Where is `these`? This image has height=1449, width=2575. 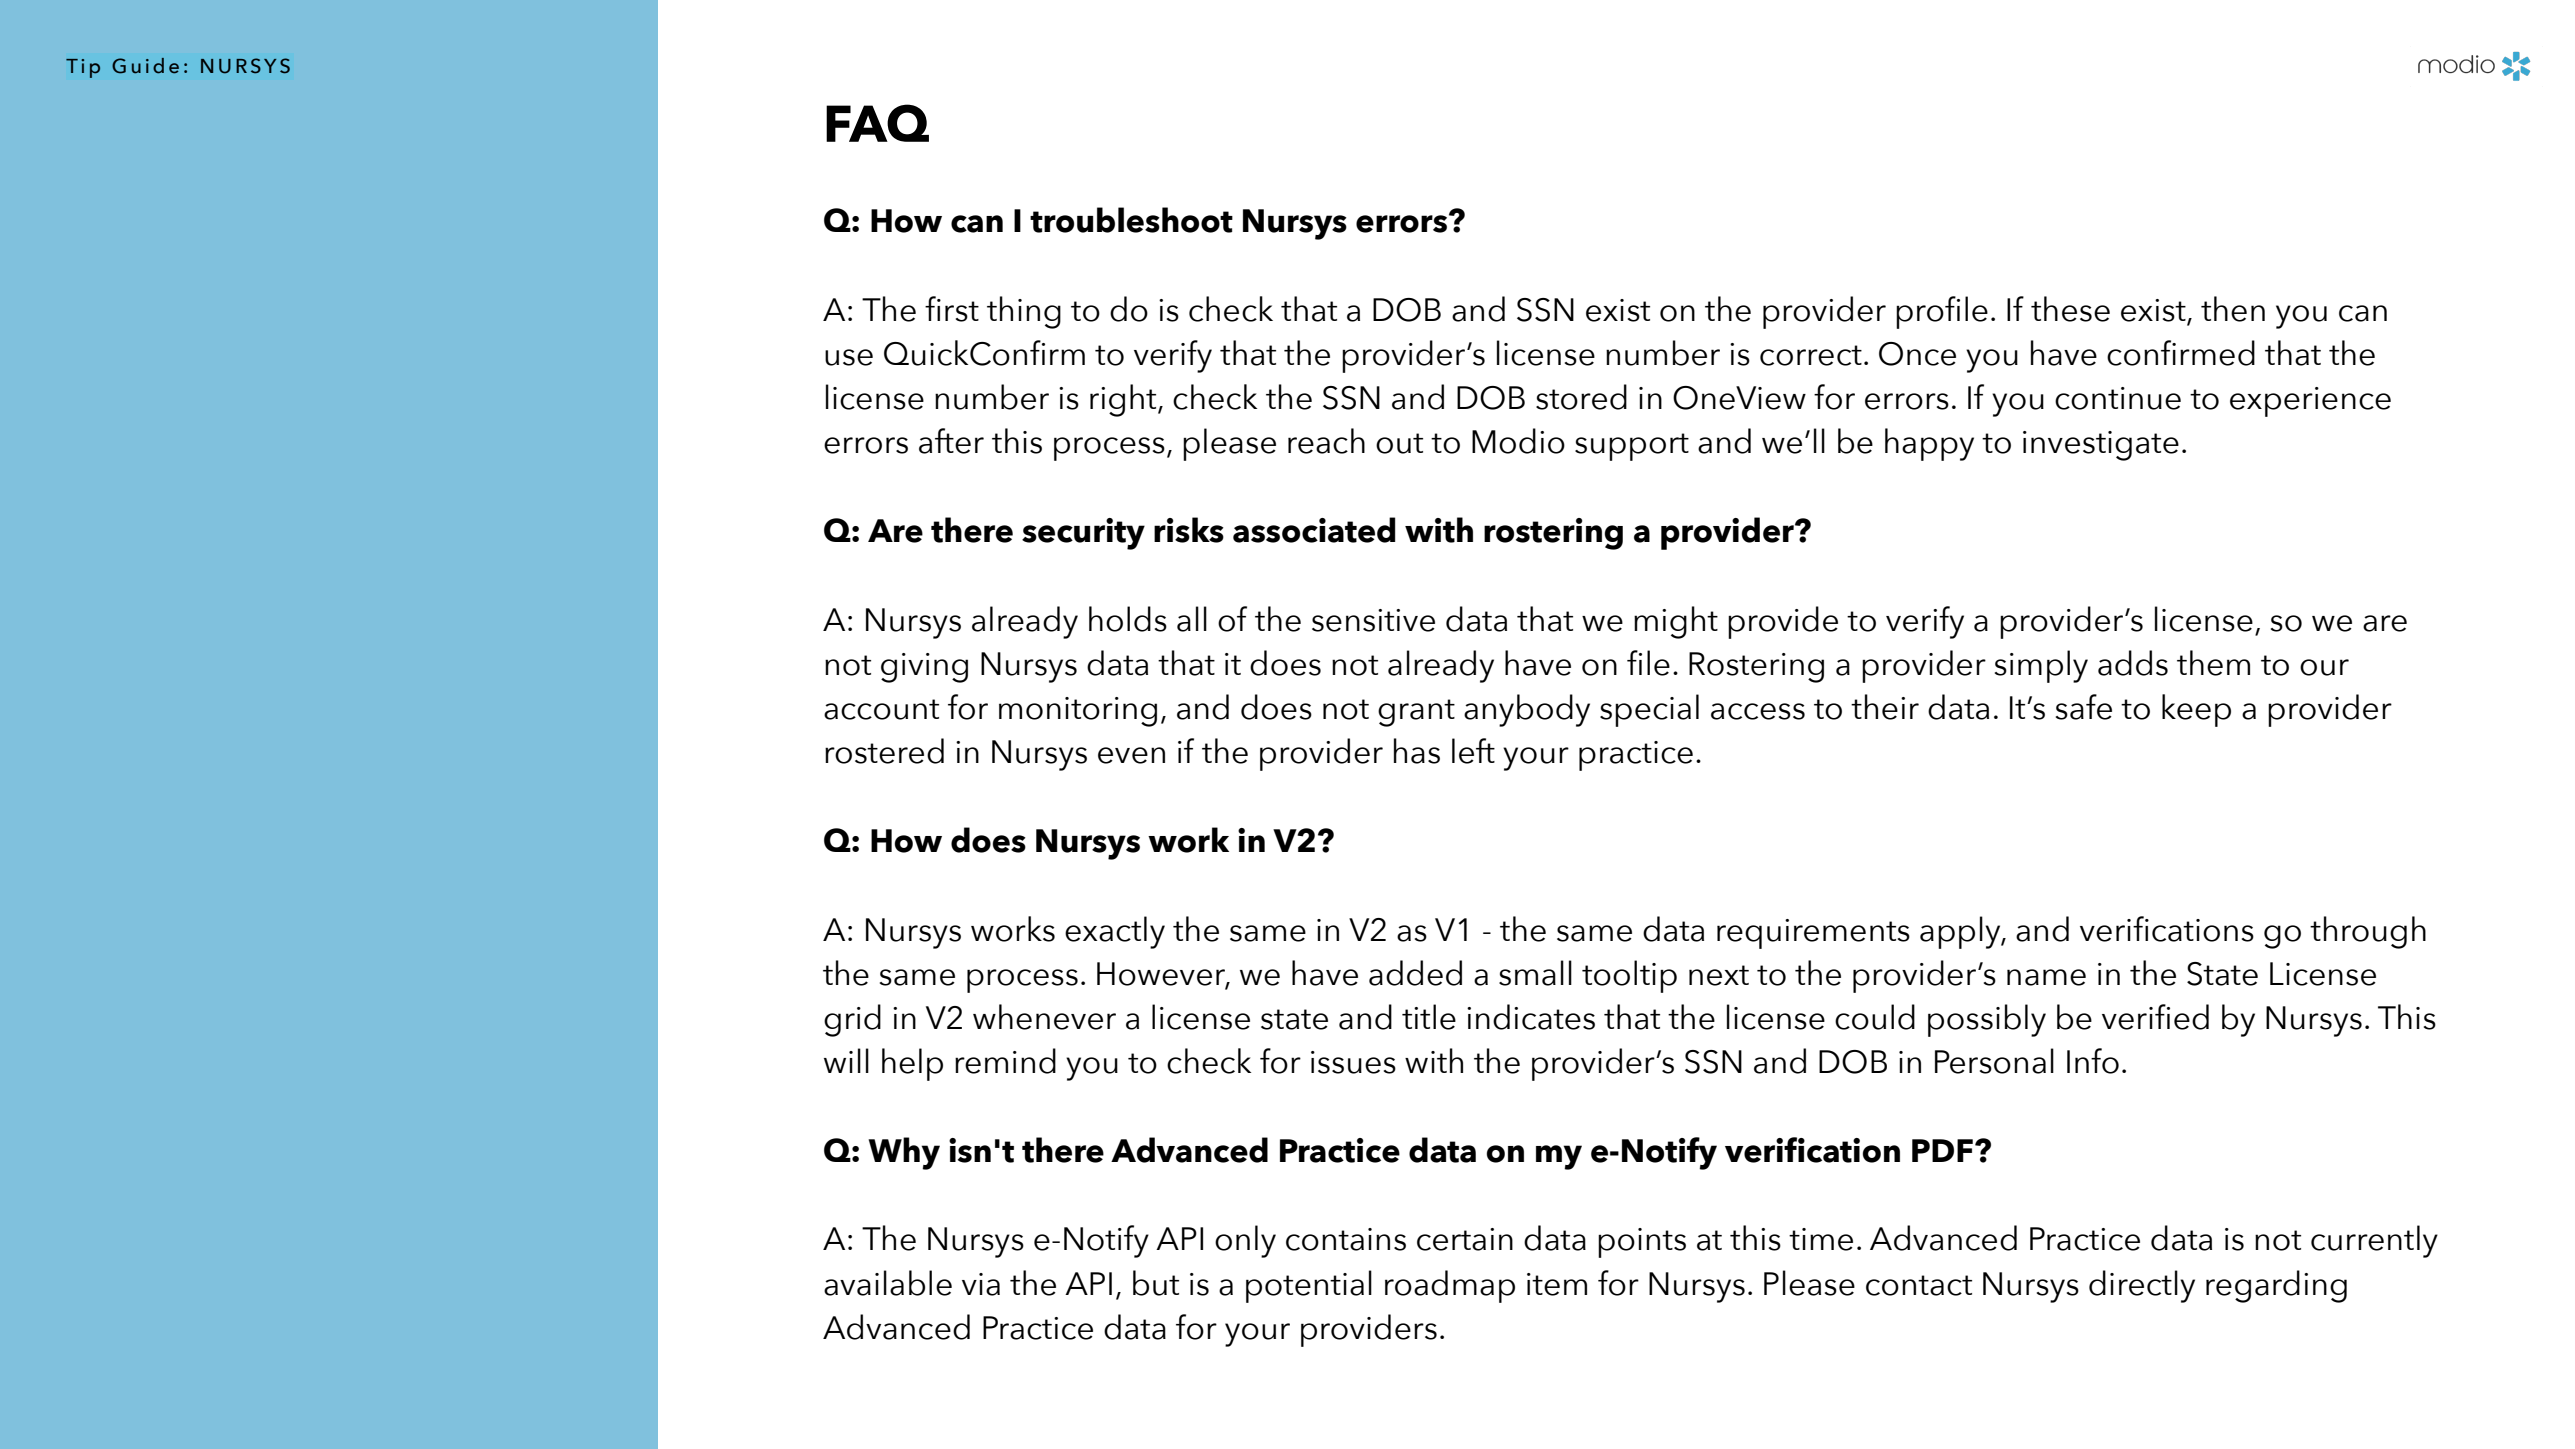
these is located at coordinates (2070, 309).
